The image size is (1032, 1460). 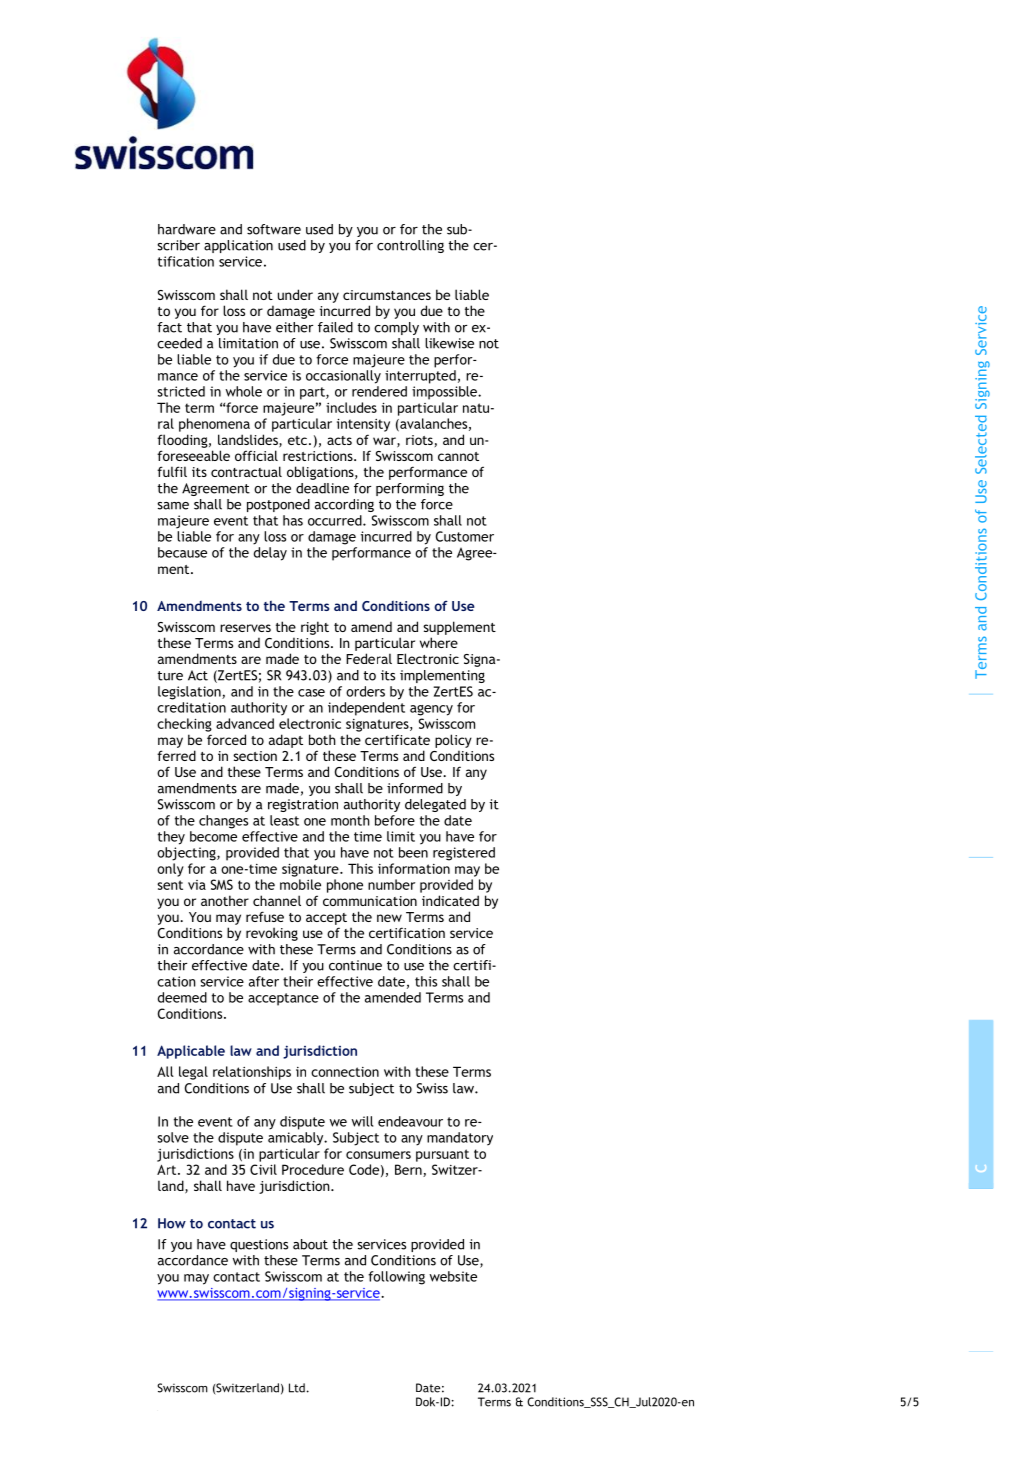 What do you see at coordinates (410, 246) in the image?
I see `controlling` at bounding box center [410, 246].
